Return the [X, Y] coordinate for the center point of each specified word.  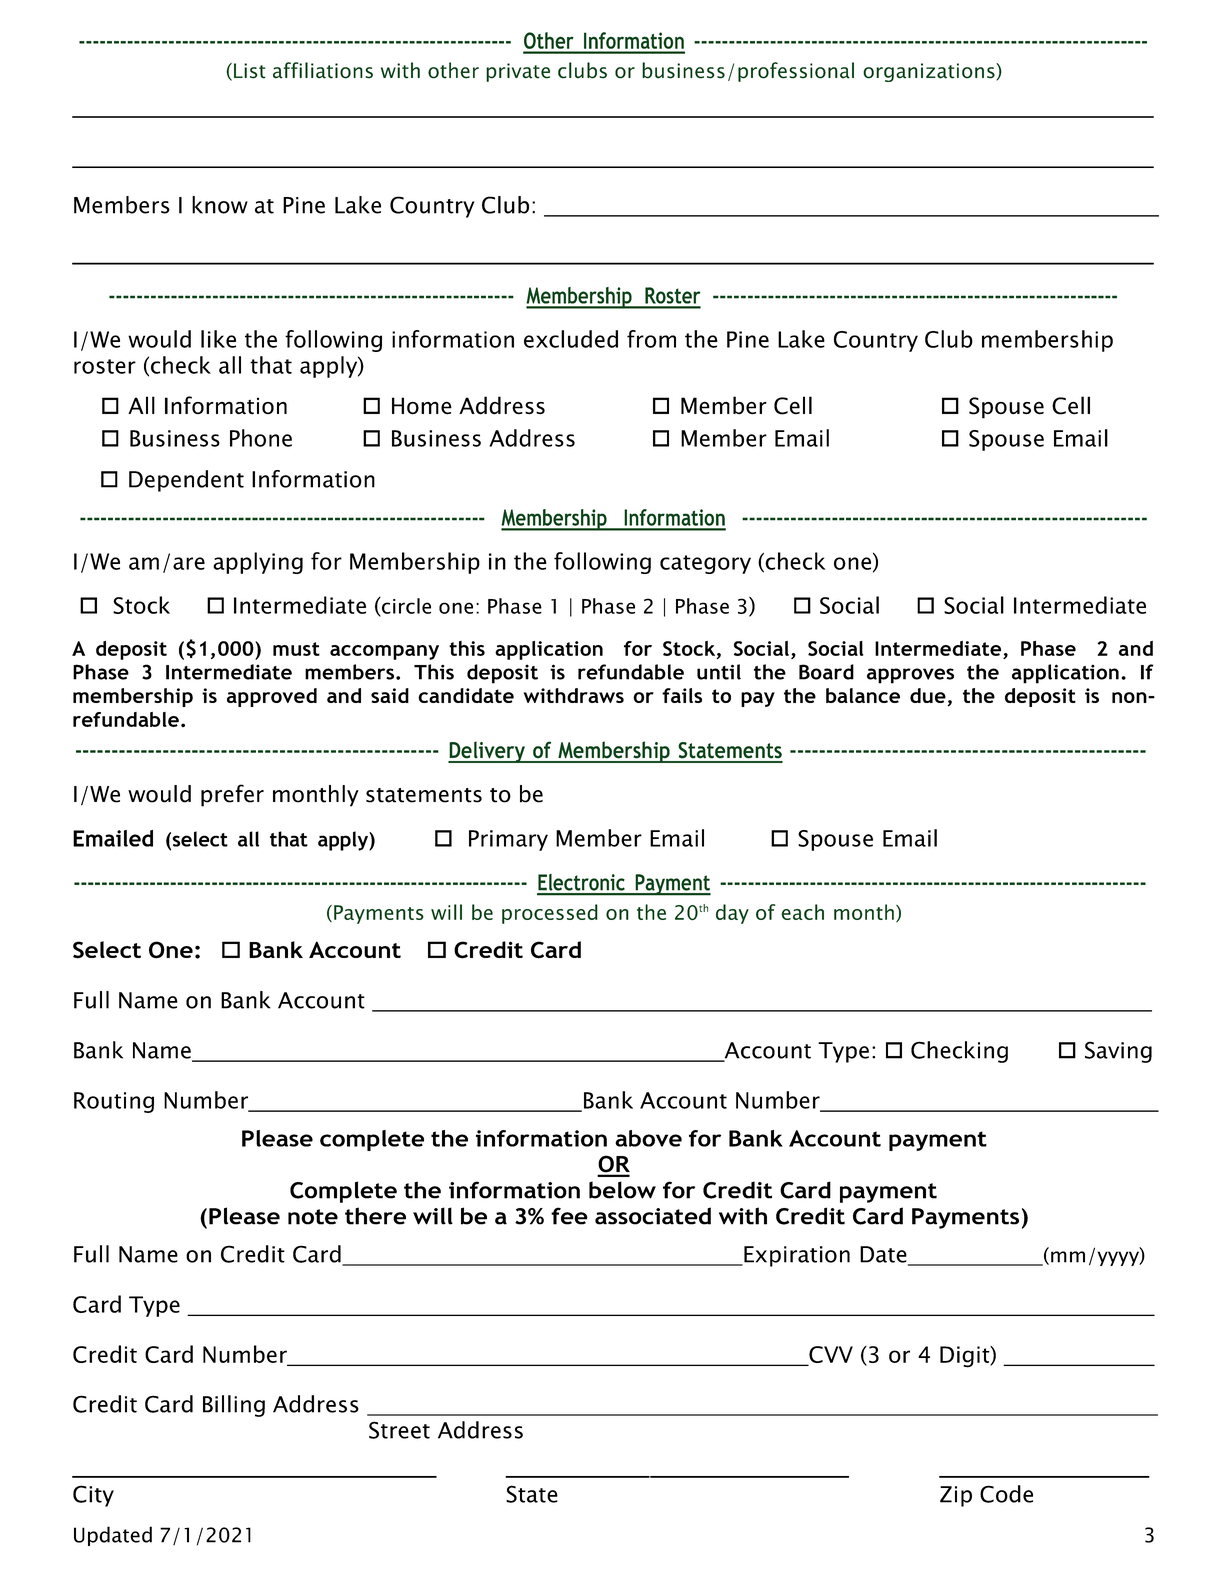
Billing [234, 1406]
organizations [930, 72]
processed [550, 914]
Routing [114, 1102]
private [518, 72]
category [705, 564]
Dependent [186, 481]
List [250, 71]
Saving [1118, 1052]
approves [910, 676]
